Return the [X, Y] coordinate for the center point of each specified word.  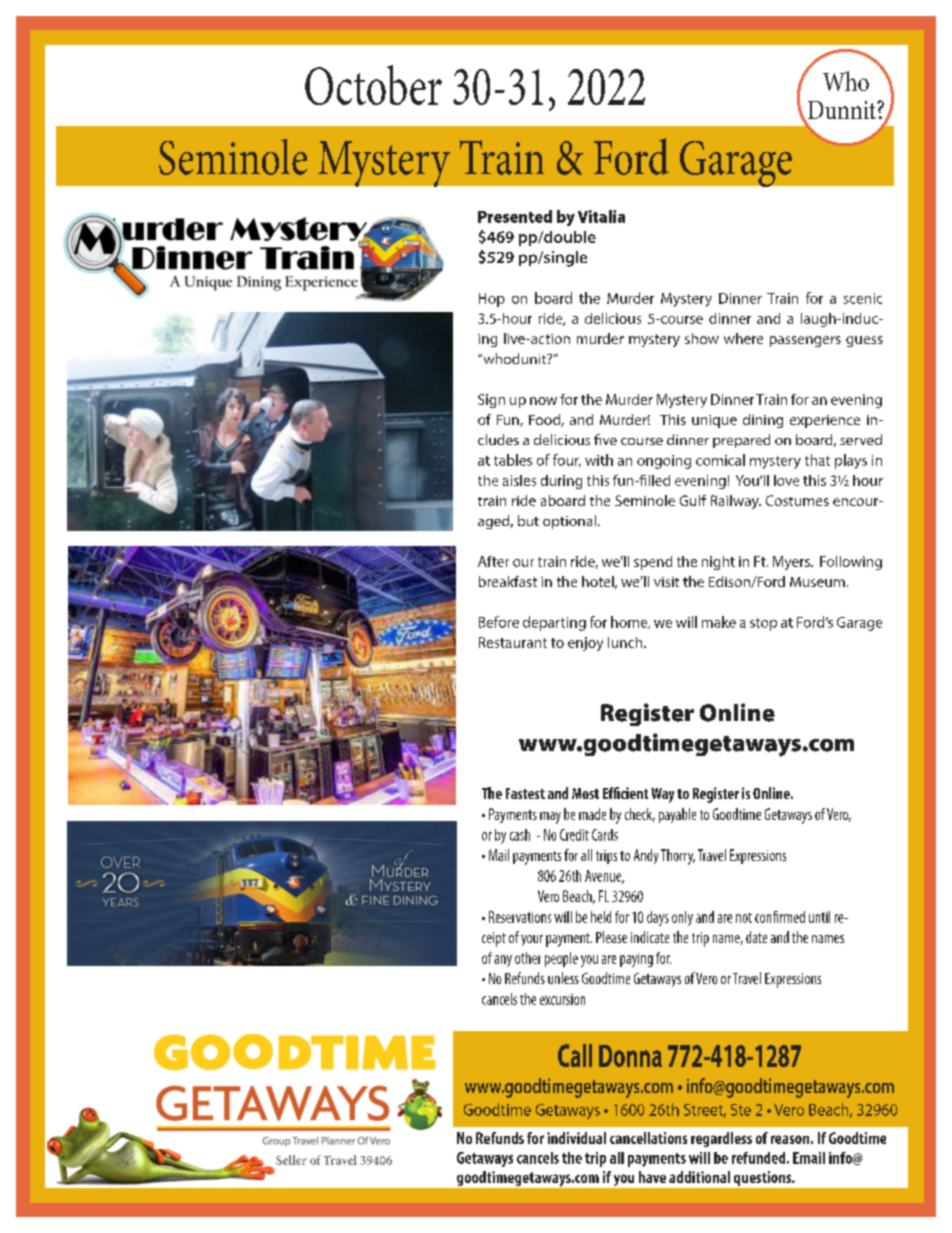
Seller [291, 1160]
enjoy [585, 644]
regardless [721, 1139]
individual [576, 1138]
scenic [863, 298]
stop [763, 624]
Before [499, 622]
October [373, 85]
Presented [515, 216]
